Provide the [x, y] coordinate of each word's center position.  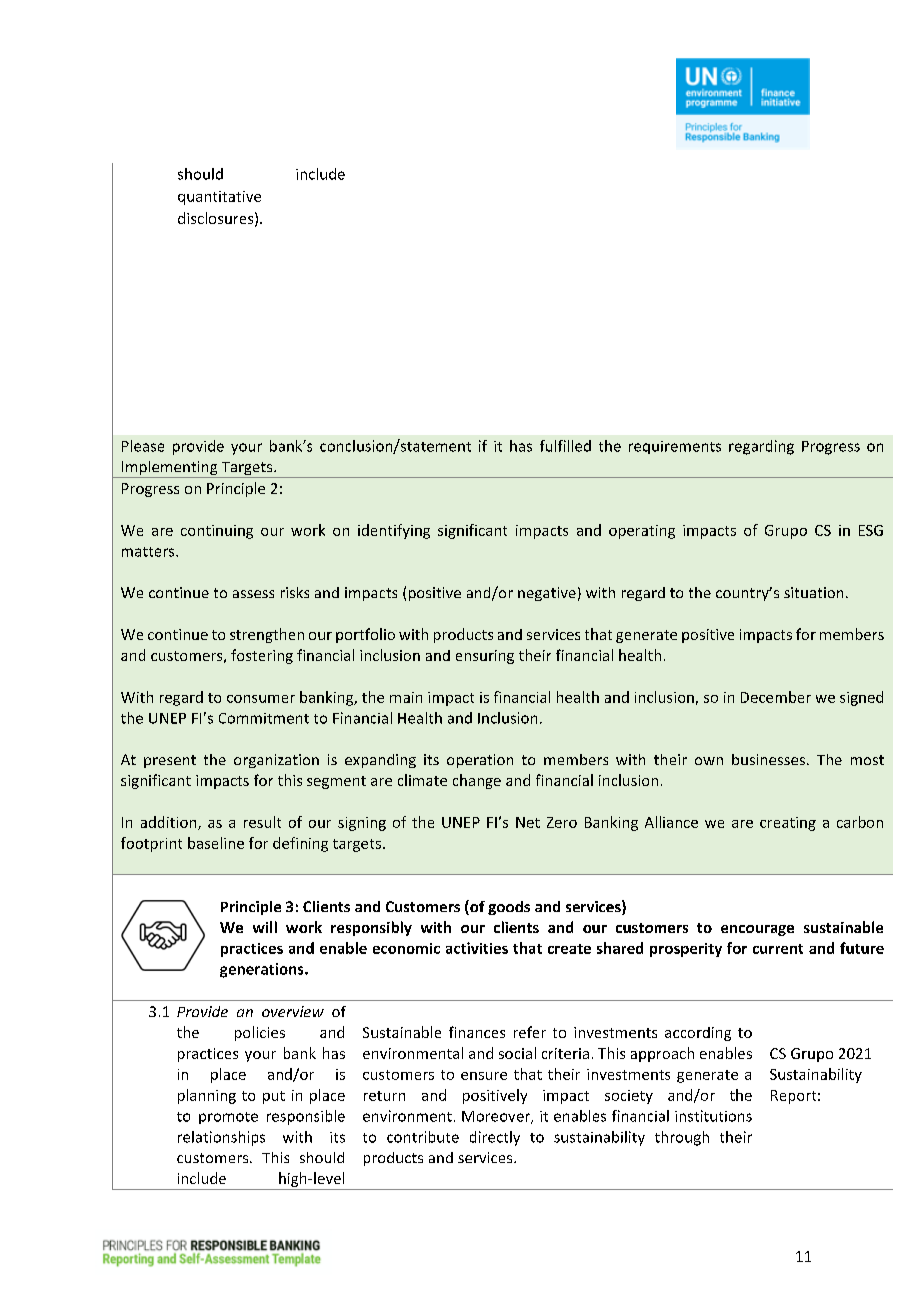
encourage [757, 930]
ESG [871, 530]
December [776, 697]
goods [509, 908]
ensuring [485, 657]
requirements [675, 447]
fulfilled [565, 446]
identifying [394, 531]
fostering [262, 656]
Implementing [170, 469]
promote [228, 1118]
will [265, 927]
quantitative [219, 198]
